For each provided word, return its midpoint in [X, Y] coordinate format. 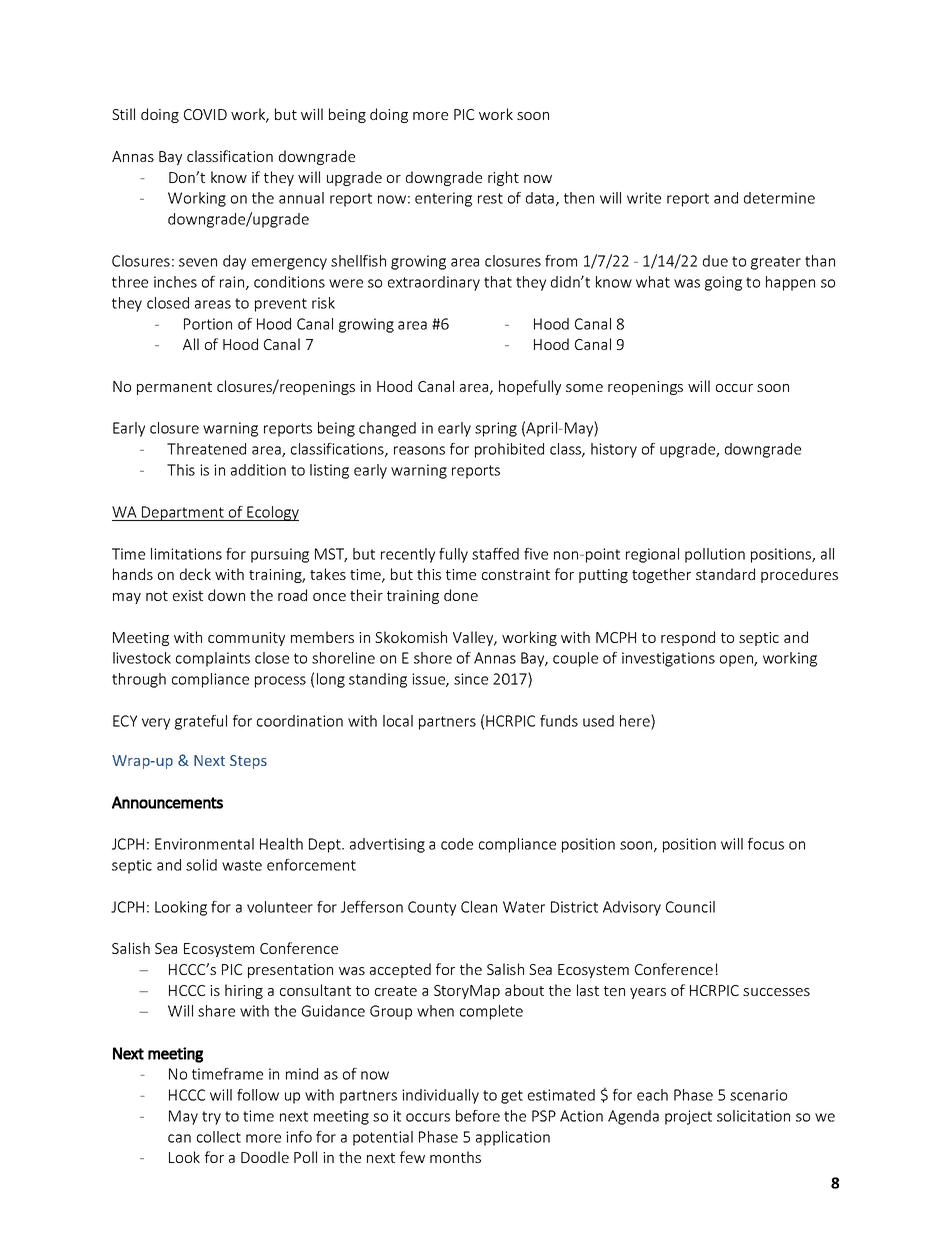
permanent [174, 388]
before [478, 1116]
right [503, 178]
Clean [479, 907]
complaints [213, 659]
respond [688, 638]
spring [496, 429]
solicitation [753, 1116]
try [211, 1118]
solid [201, 865]
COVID [205, 114]
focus [766, 844]
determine [779, 198]
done [461, 595]
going [723, 283]
